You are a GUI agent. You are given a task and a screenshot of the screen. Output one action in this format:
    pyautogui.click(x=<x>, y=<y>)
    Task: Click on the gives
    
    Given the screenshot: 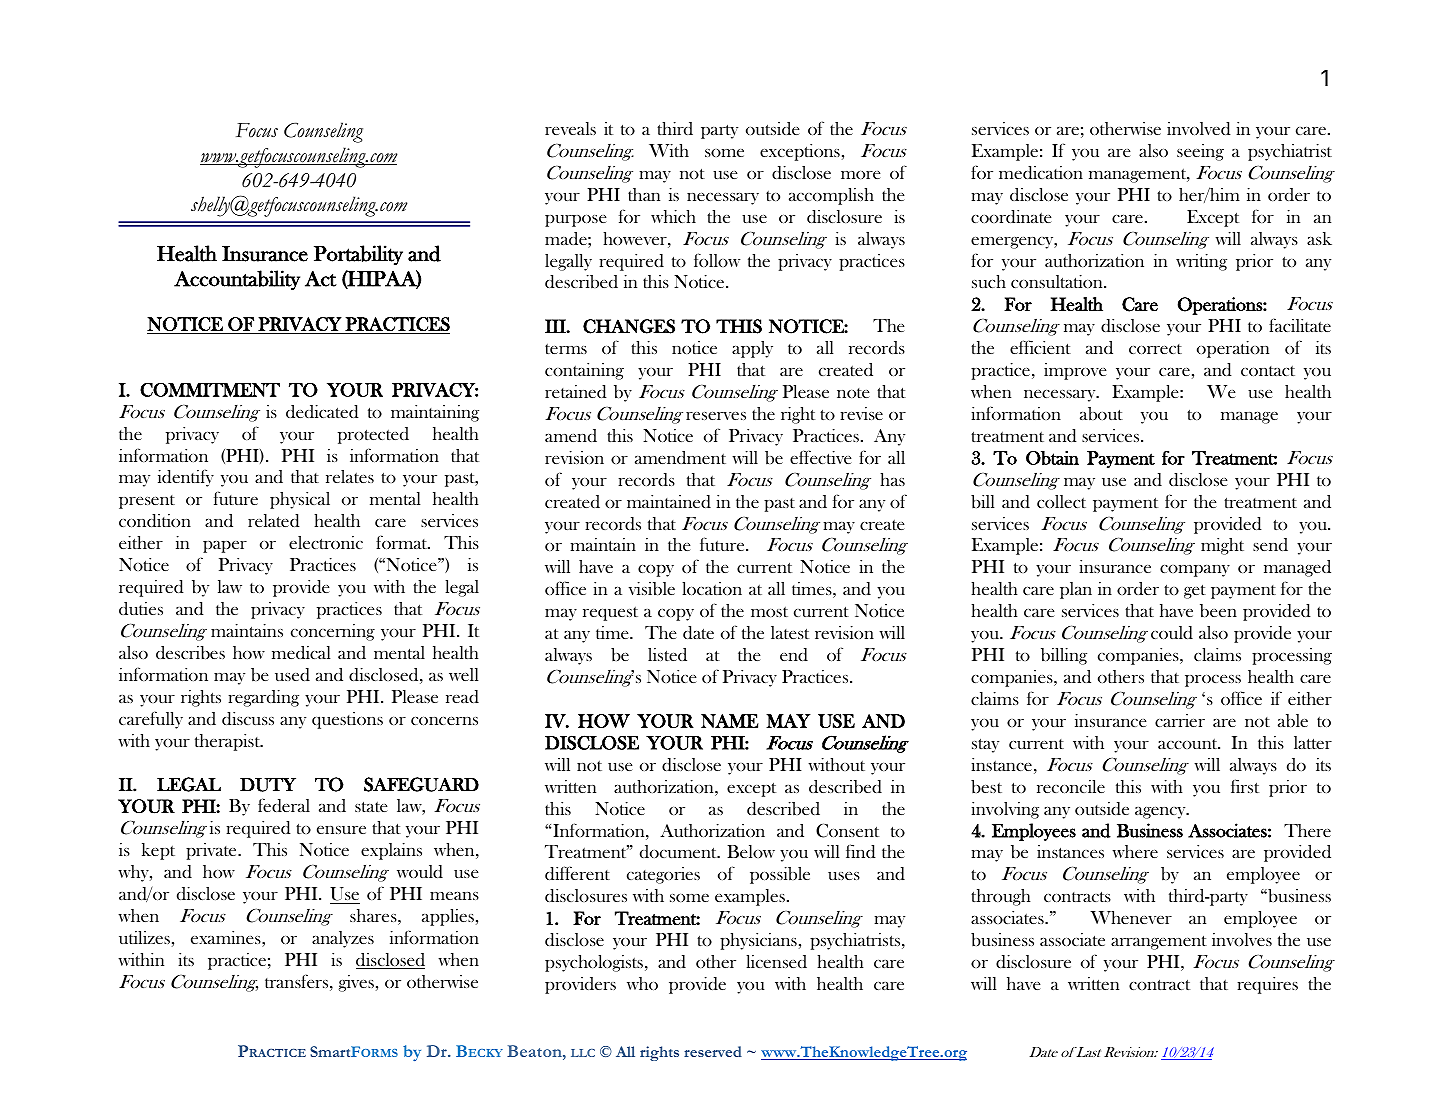 What is the action you would take?
    pyautogui.click(x=356, y=983)
